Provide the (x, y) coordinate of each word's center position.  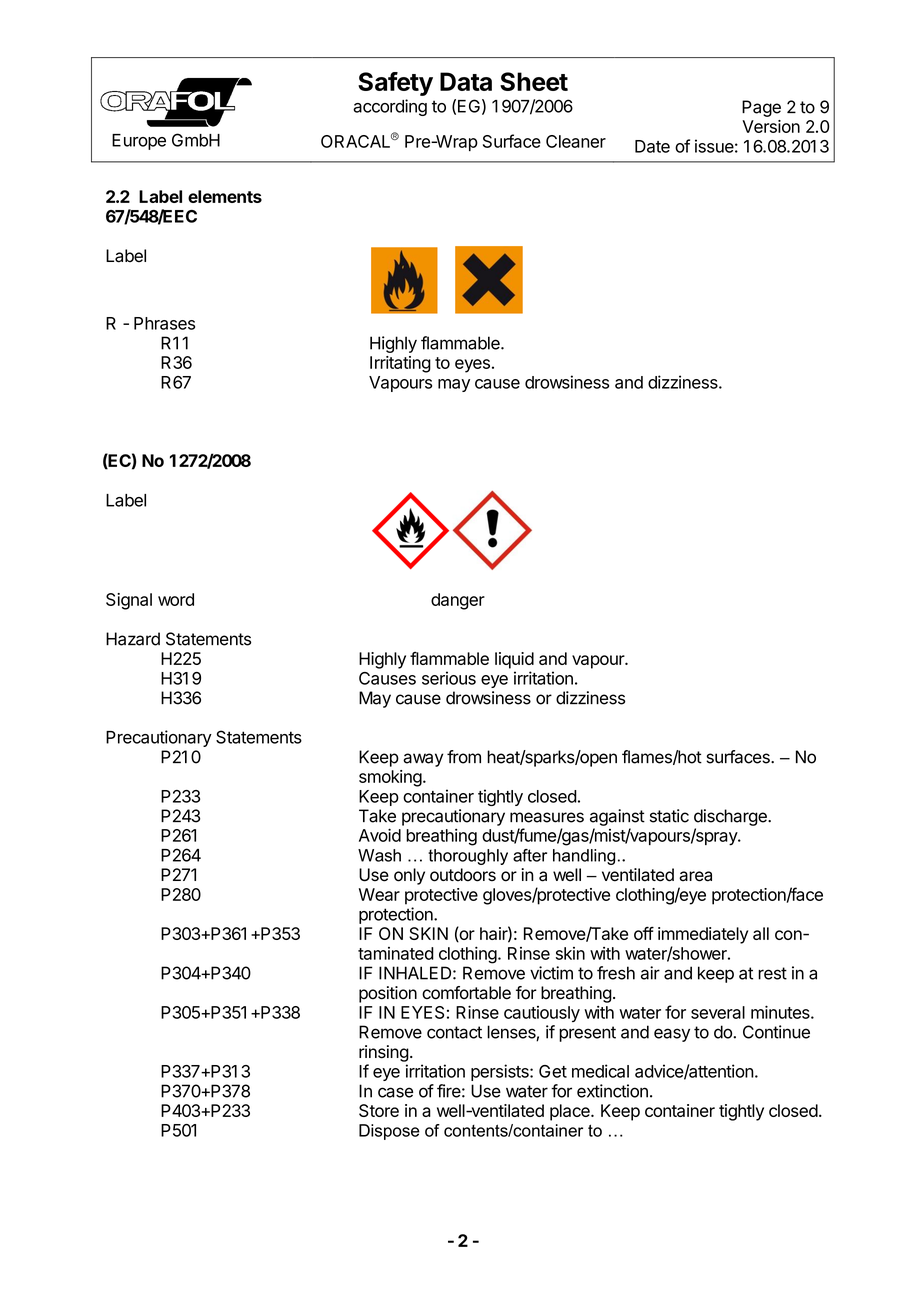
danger (458, 601)
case (395, 1092)
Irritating (400, 364)
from (464, 757)
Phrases (164, 323)
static (669, 816)
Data (466, 81)
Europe (139, 142)
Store (379, 1110)
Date (652, 146)
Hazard (133, 639)
